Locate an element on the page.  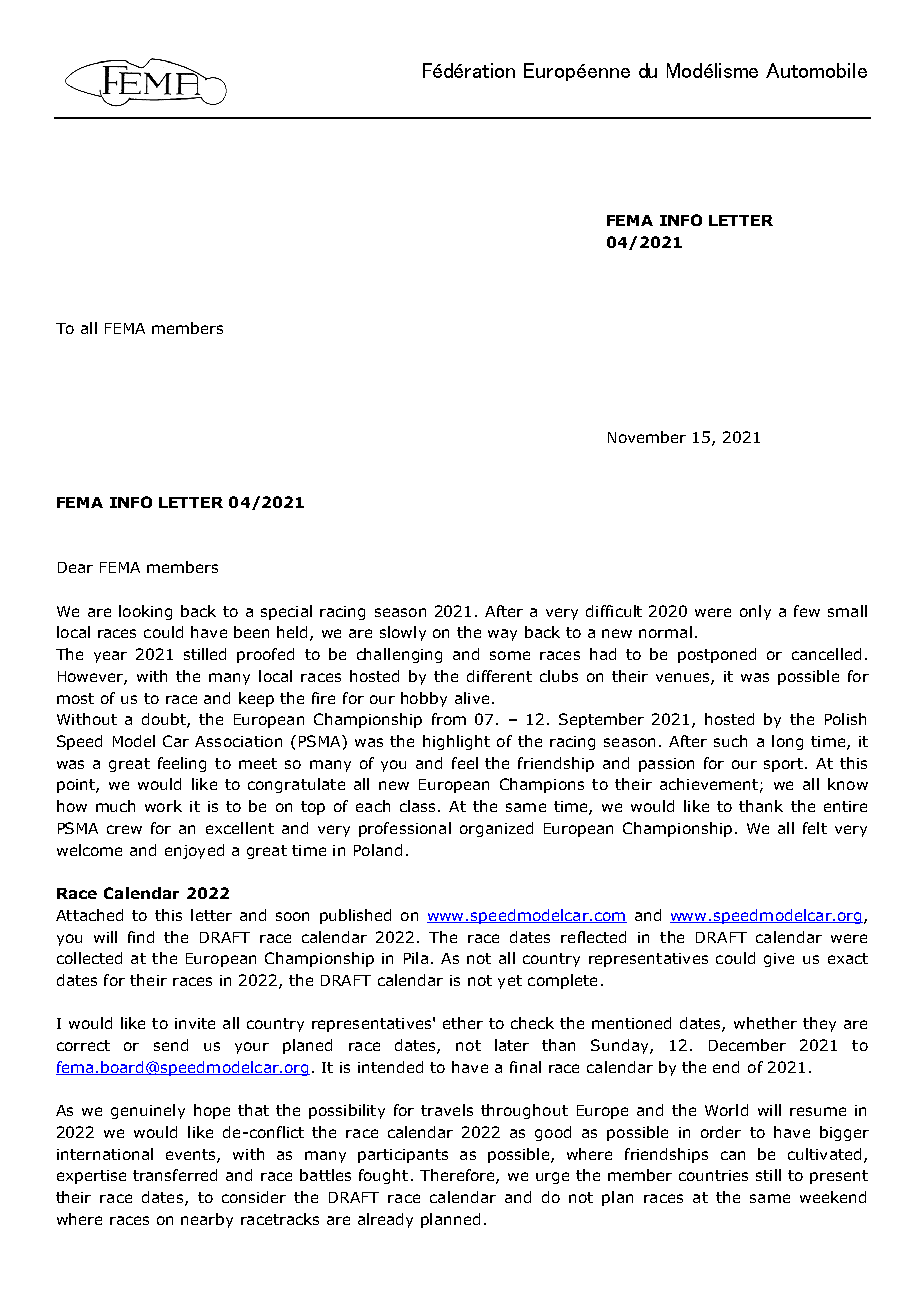
work is located at coordinates (163, 806).
